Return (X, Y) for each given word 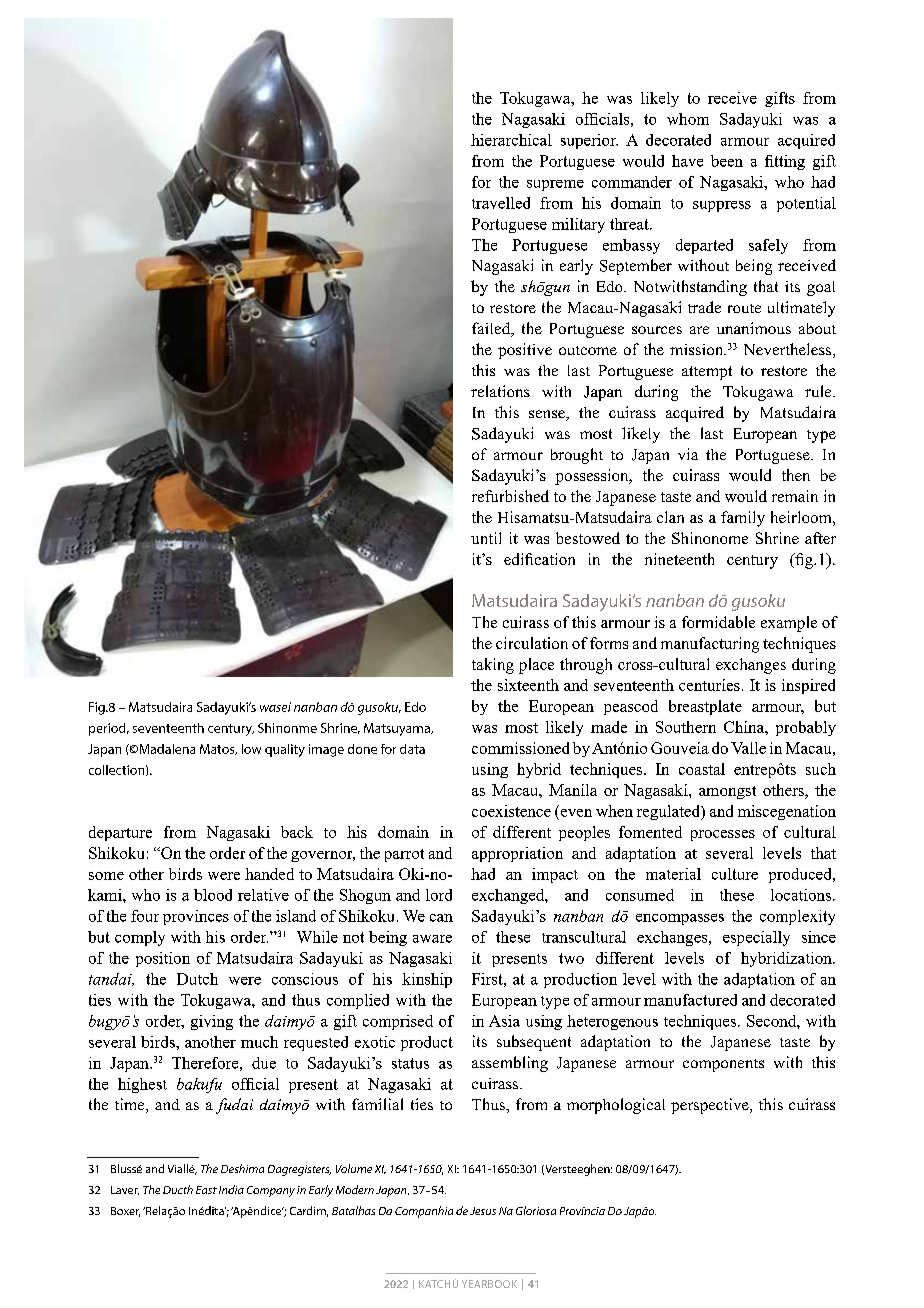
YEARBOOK (489, 1284)
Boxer (125, 1212)
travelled (501, 203)
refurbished (510, 496)
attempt (707, 373)
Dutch (197, 979)
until (486, 538)
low (251, 749)
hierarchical (511, 140)
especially (756, 938)
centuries (709, 685)
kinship (427, 980)
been (727, 161)
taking (493, 666)
